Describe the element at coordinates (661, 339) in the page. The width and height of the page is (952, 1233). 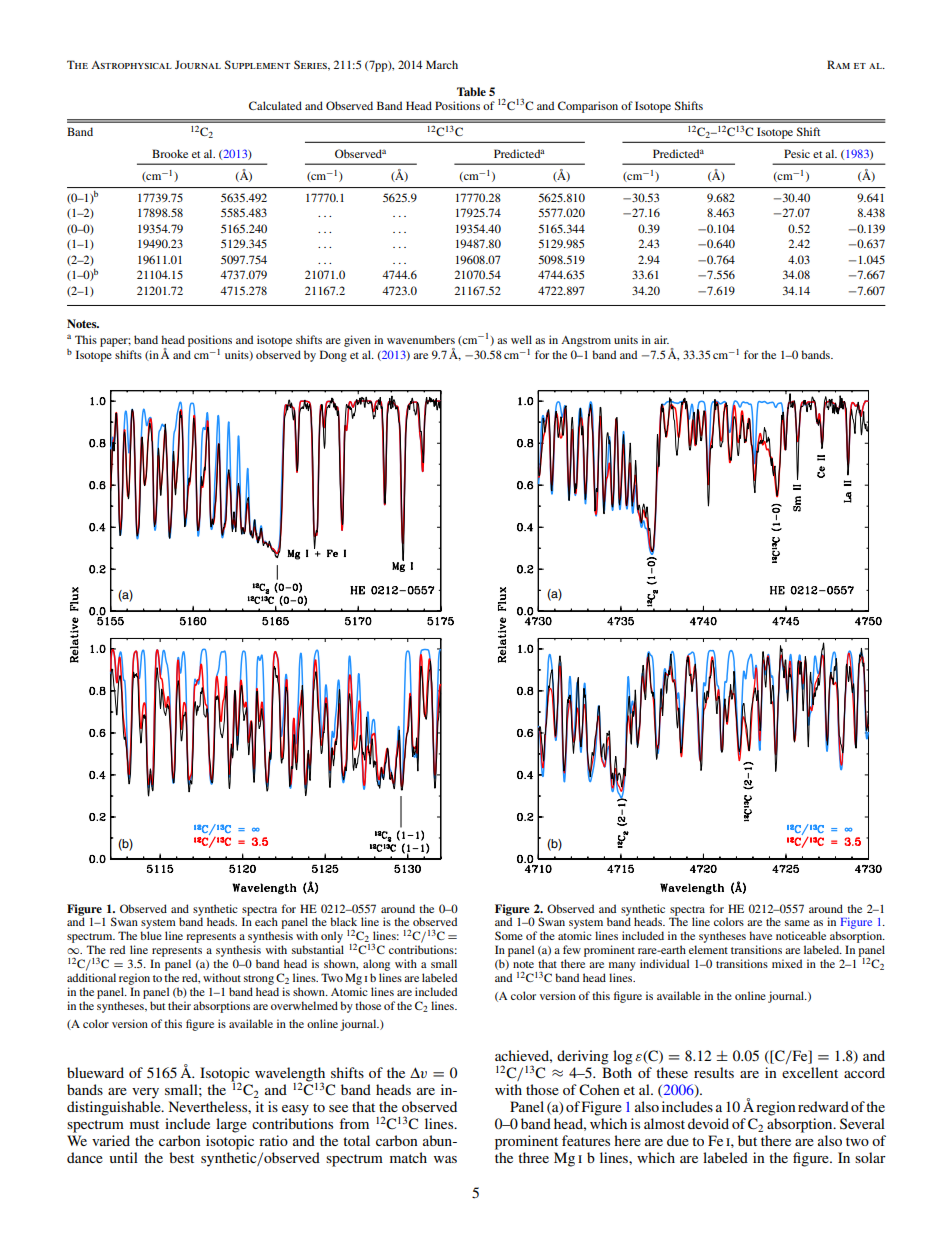
I see `air` at that location.
